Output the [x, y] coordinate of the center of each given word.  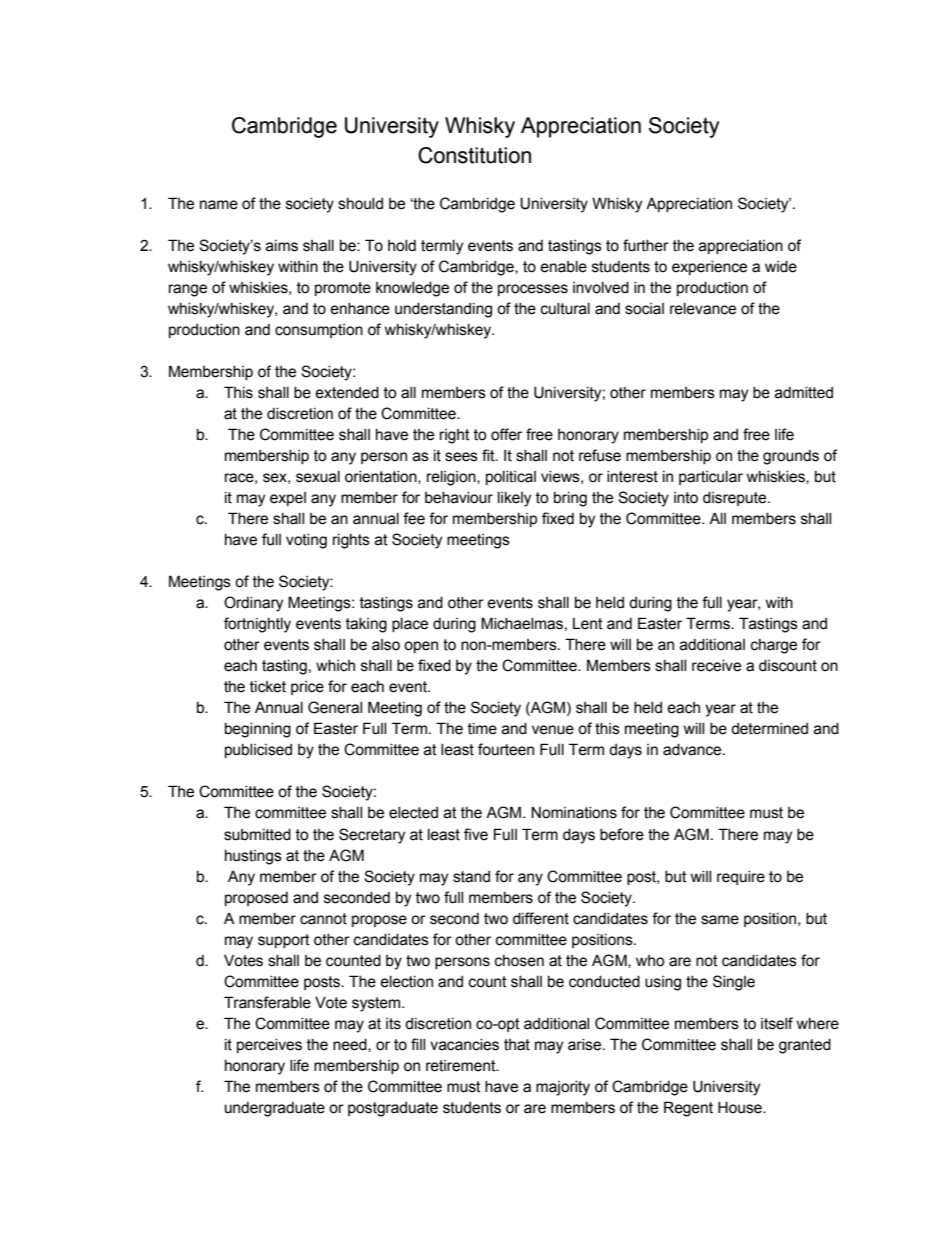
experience [709, 268]
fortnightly [257, 625]
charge [774, 646]
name [219, 205]
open [421, 647]
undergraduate [275, 1109]
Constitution [474, 155]
